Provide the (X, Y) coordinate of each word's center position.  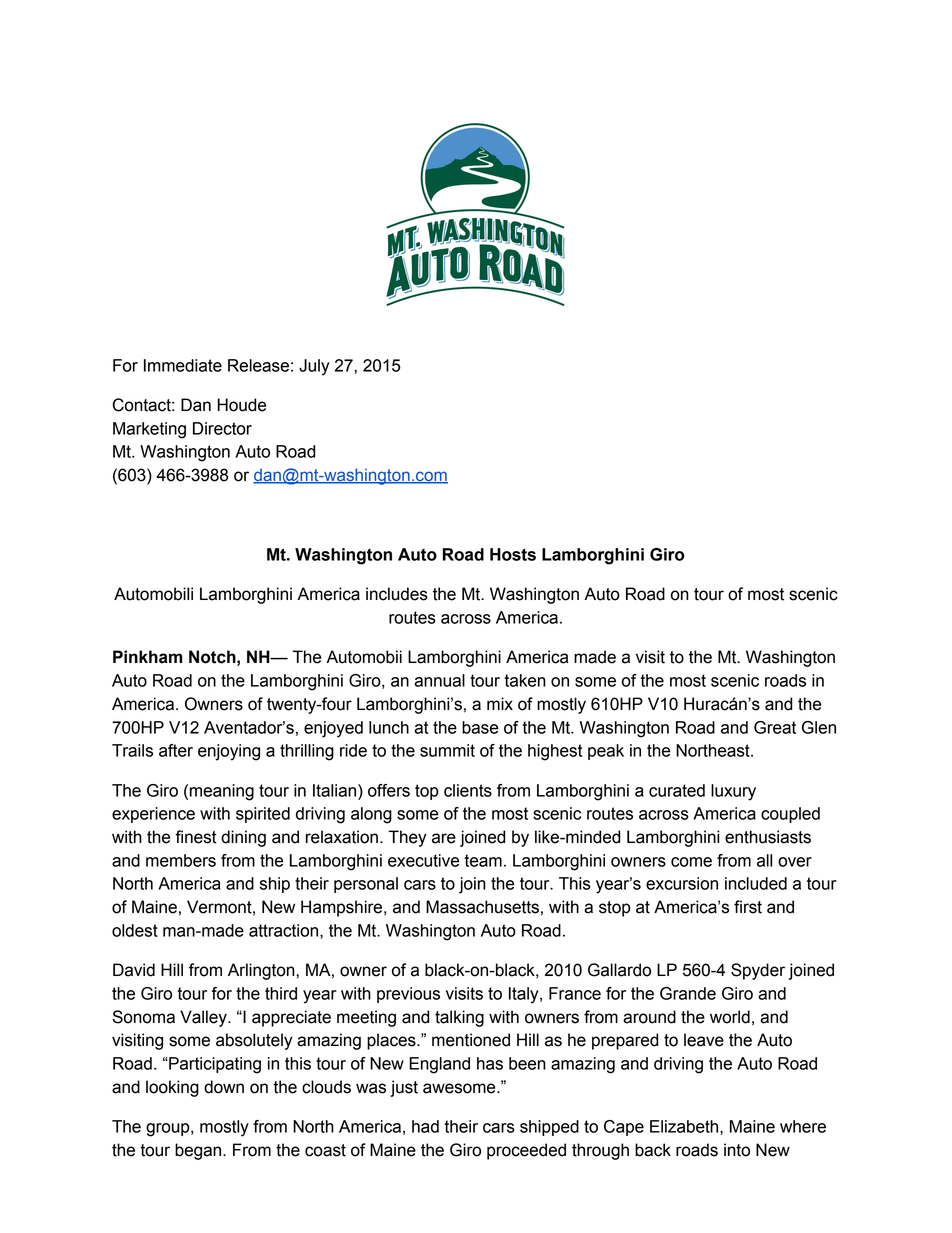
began (199, 1151)
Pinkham (147, 657)
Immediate (183, 365)
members (181, 860)
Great (775, 727)
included (756, 883)
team (483, 860)
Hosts (513, 554)
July (314, 367)
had (425, 1126)
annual (439, 680)
